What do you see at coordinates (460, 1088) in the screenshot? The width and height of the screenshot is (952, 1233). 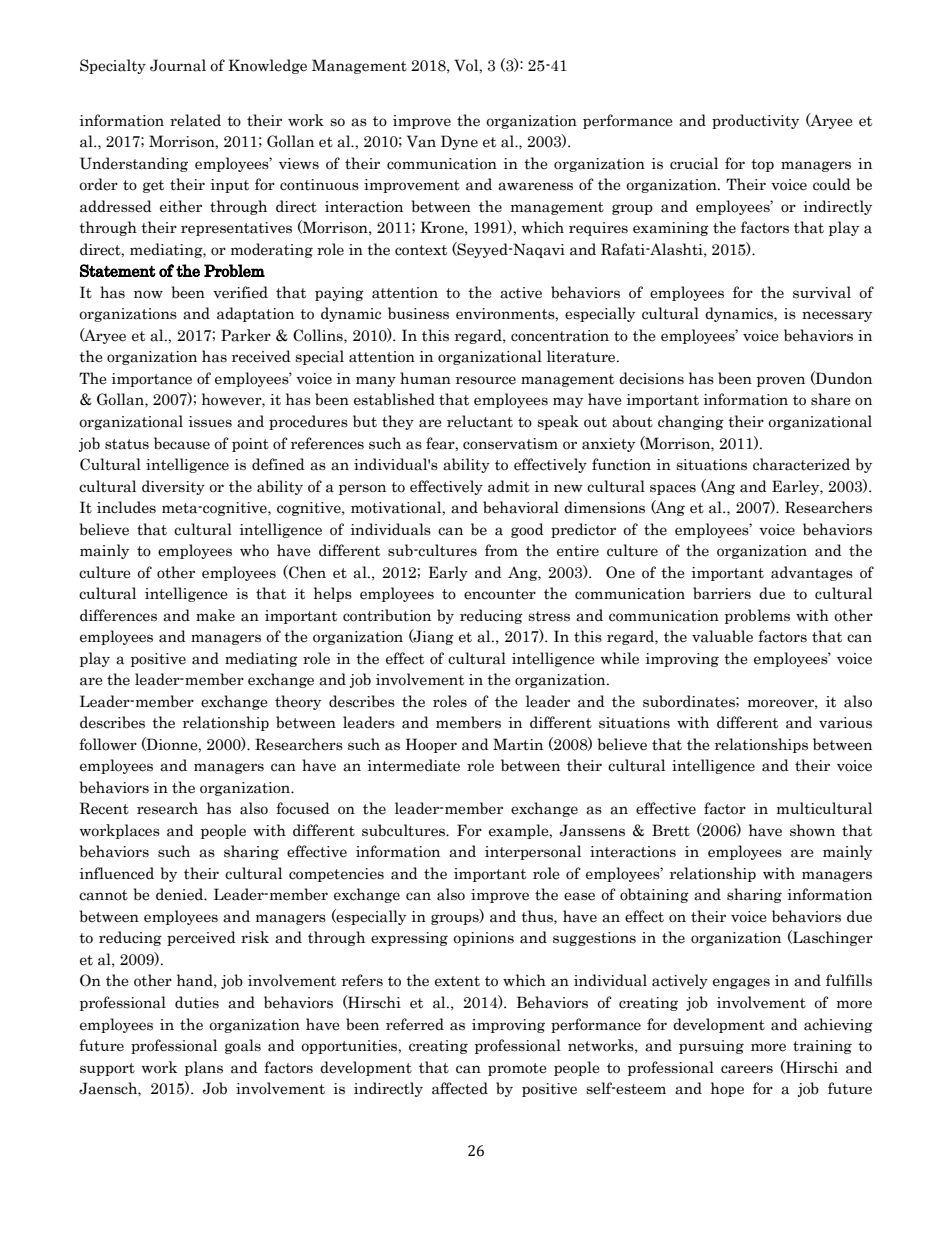 I see `affected` at bounding box center [460, 1088].
